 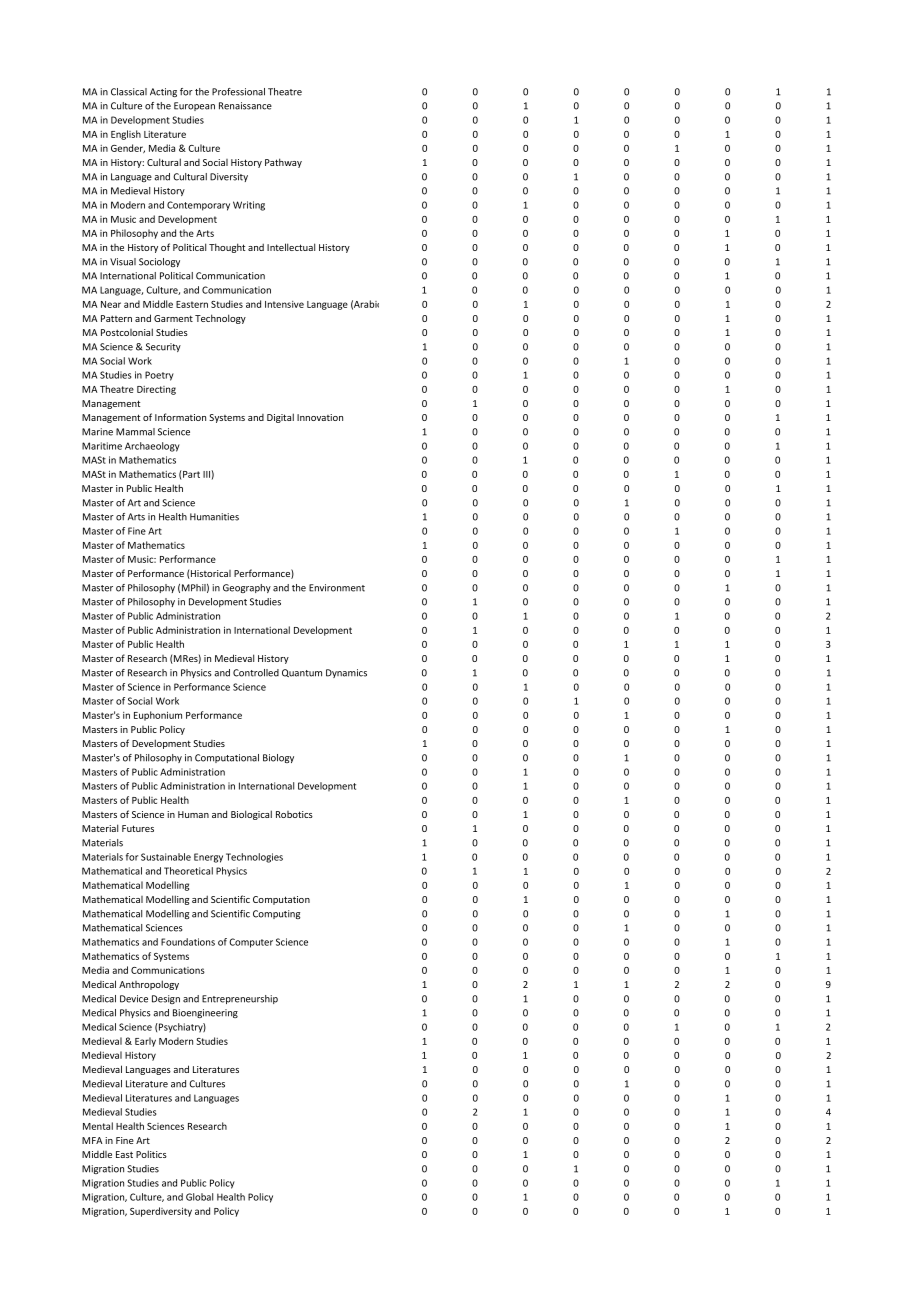 I want to click on Postcolonial, so click(x=127, y=332).
